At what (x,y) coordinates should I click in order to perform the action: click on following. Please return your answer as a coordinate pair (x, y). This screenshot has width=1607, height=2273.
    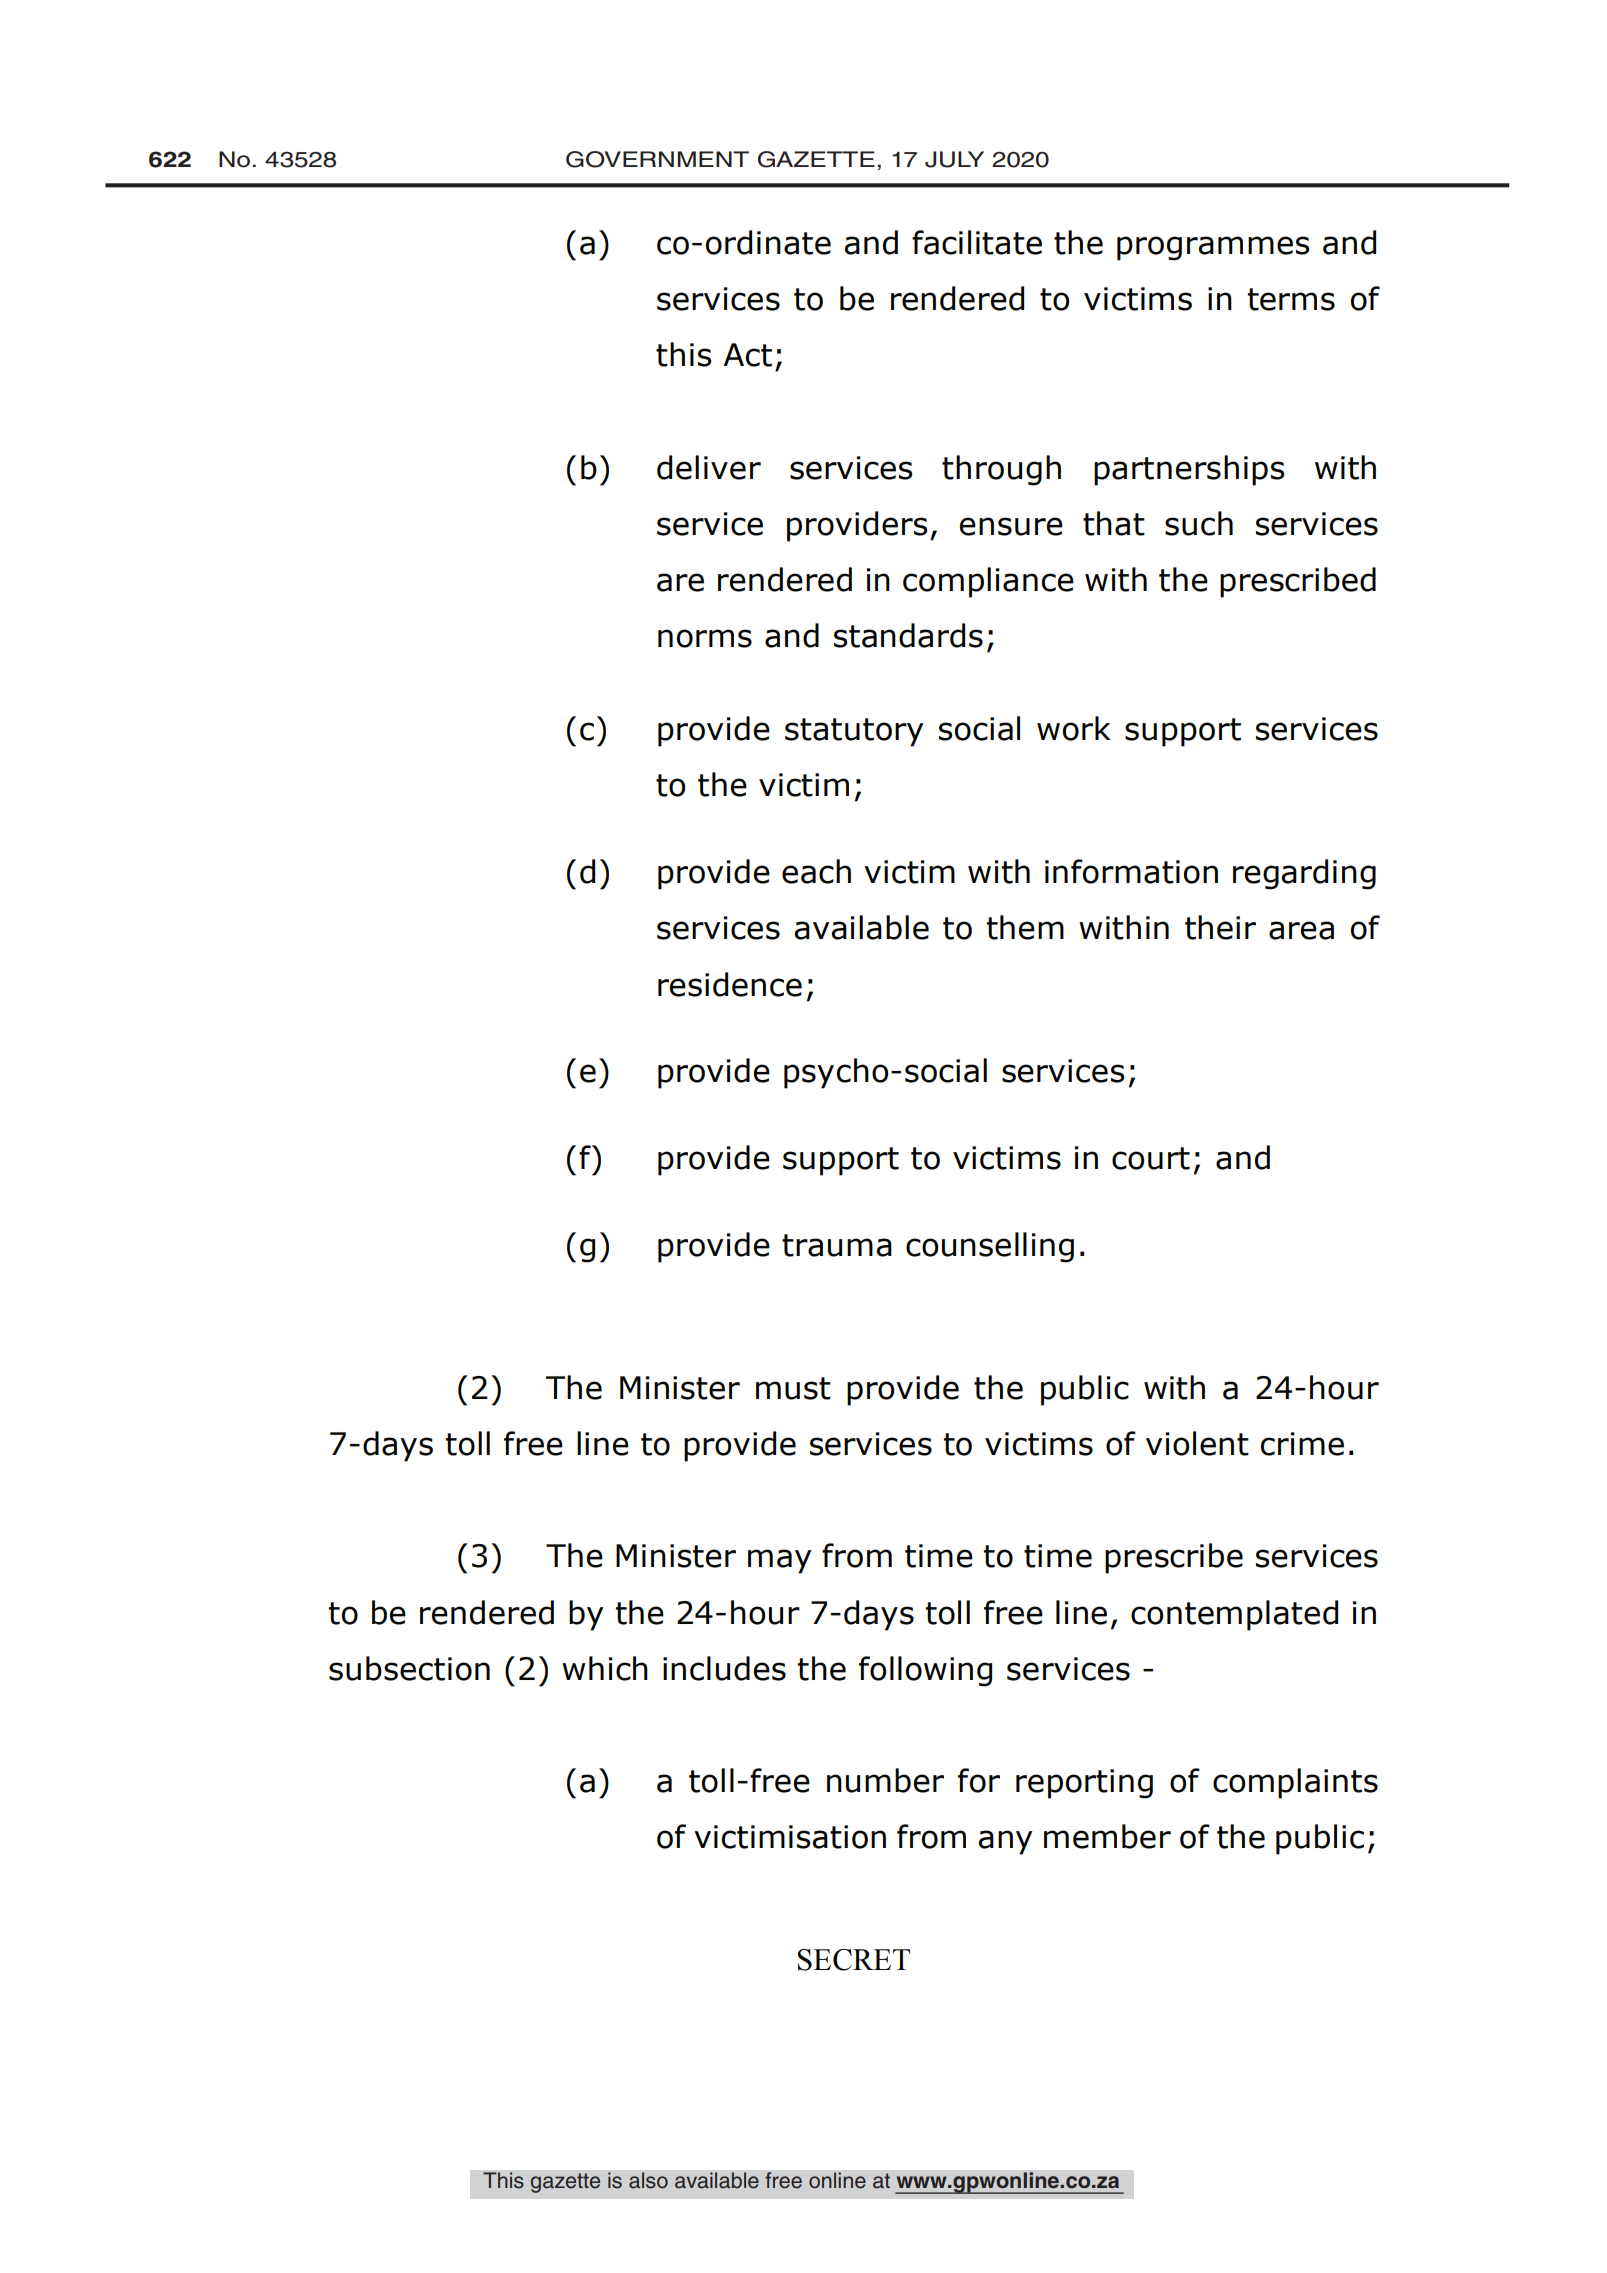
    Looking at the image, I should click on (925, 1671).
